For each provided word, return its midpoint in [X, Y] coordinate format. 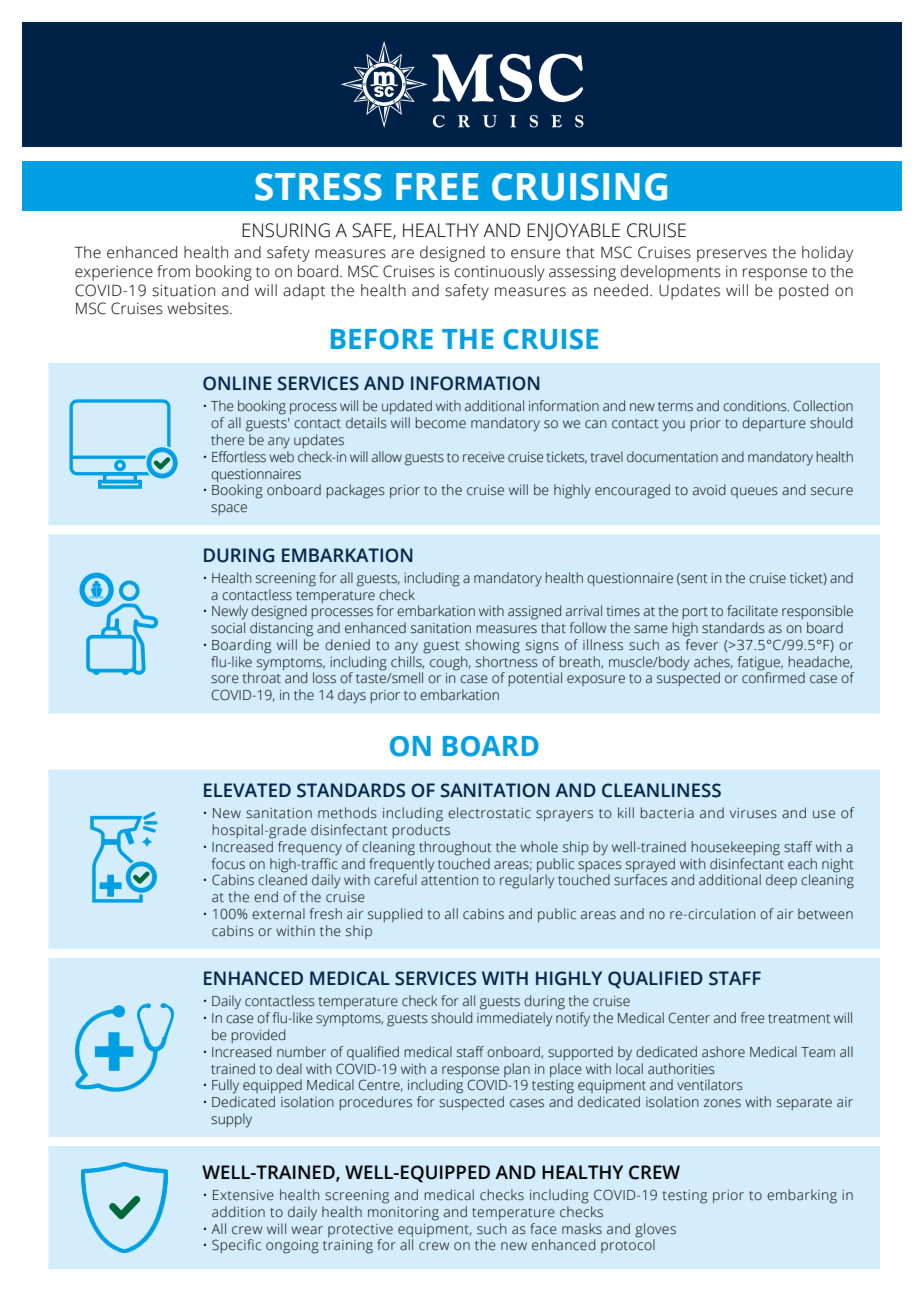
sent [693, 579]
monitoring [403, 1214]
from [173, 271]
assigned [534, 612]
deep [781, 881]
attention [449, 880]
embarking [802, 1196]
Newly [230, 612]
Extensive [243, 1195]
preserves [732, 255]
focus [228, 864]
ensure [535, 254]
